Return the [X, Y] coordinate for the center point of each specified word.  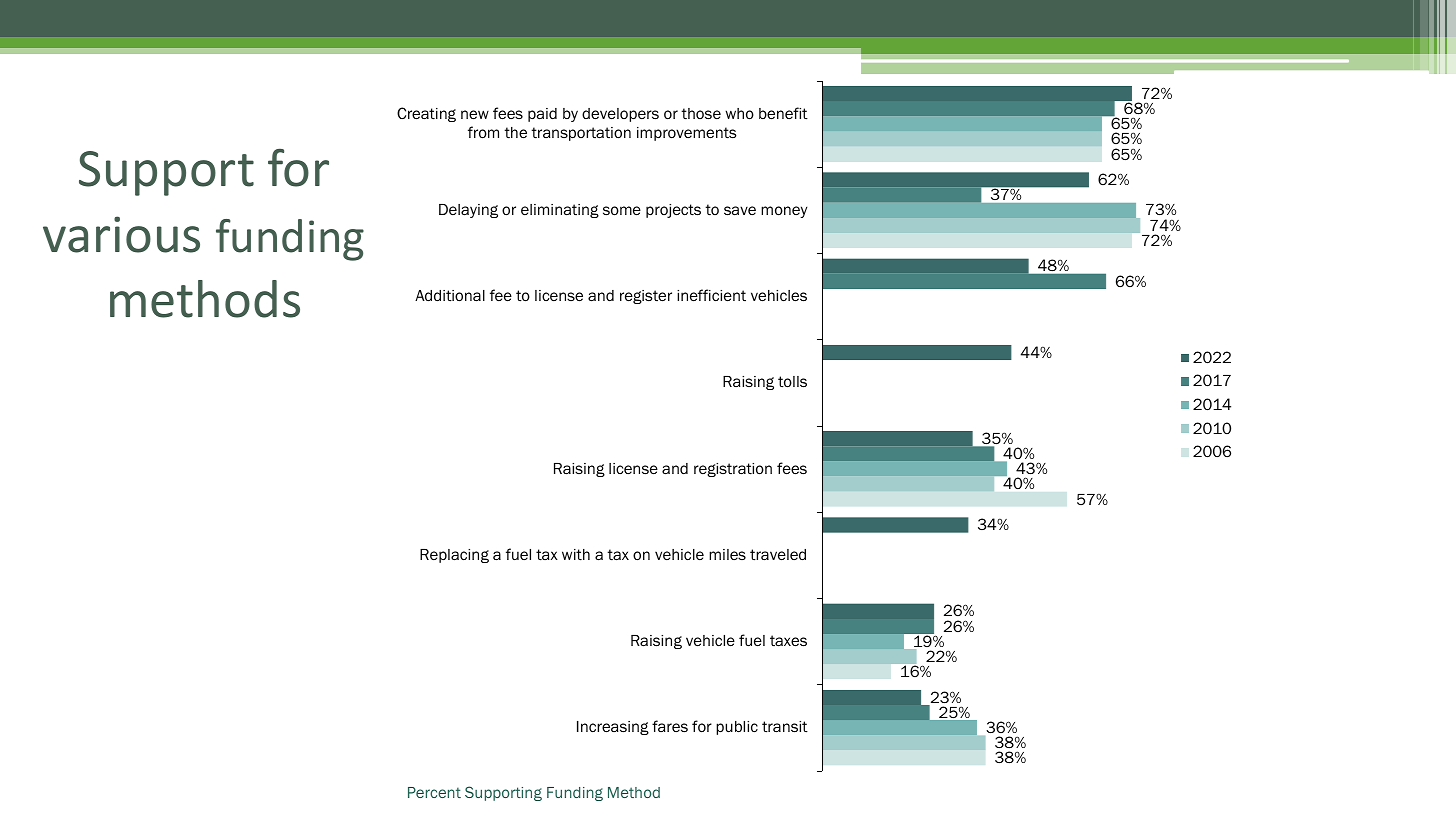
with [576, 555]
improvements [687, 134]
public [737, 728]
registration [733, 470]
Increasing [613, 728]
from [483, 132]
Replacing [454, 556]
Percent [434, 792]
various [121, 234]
